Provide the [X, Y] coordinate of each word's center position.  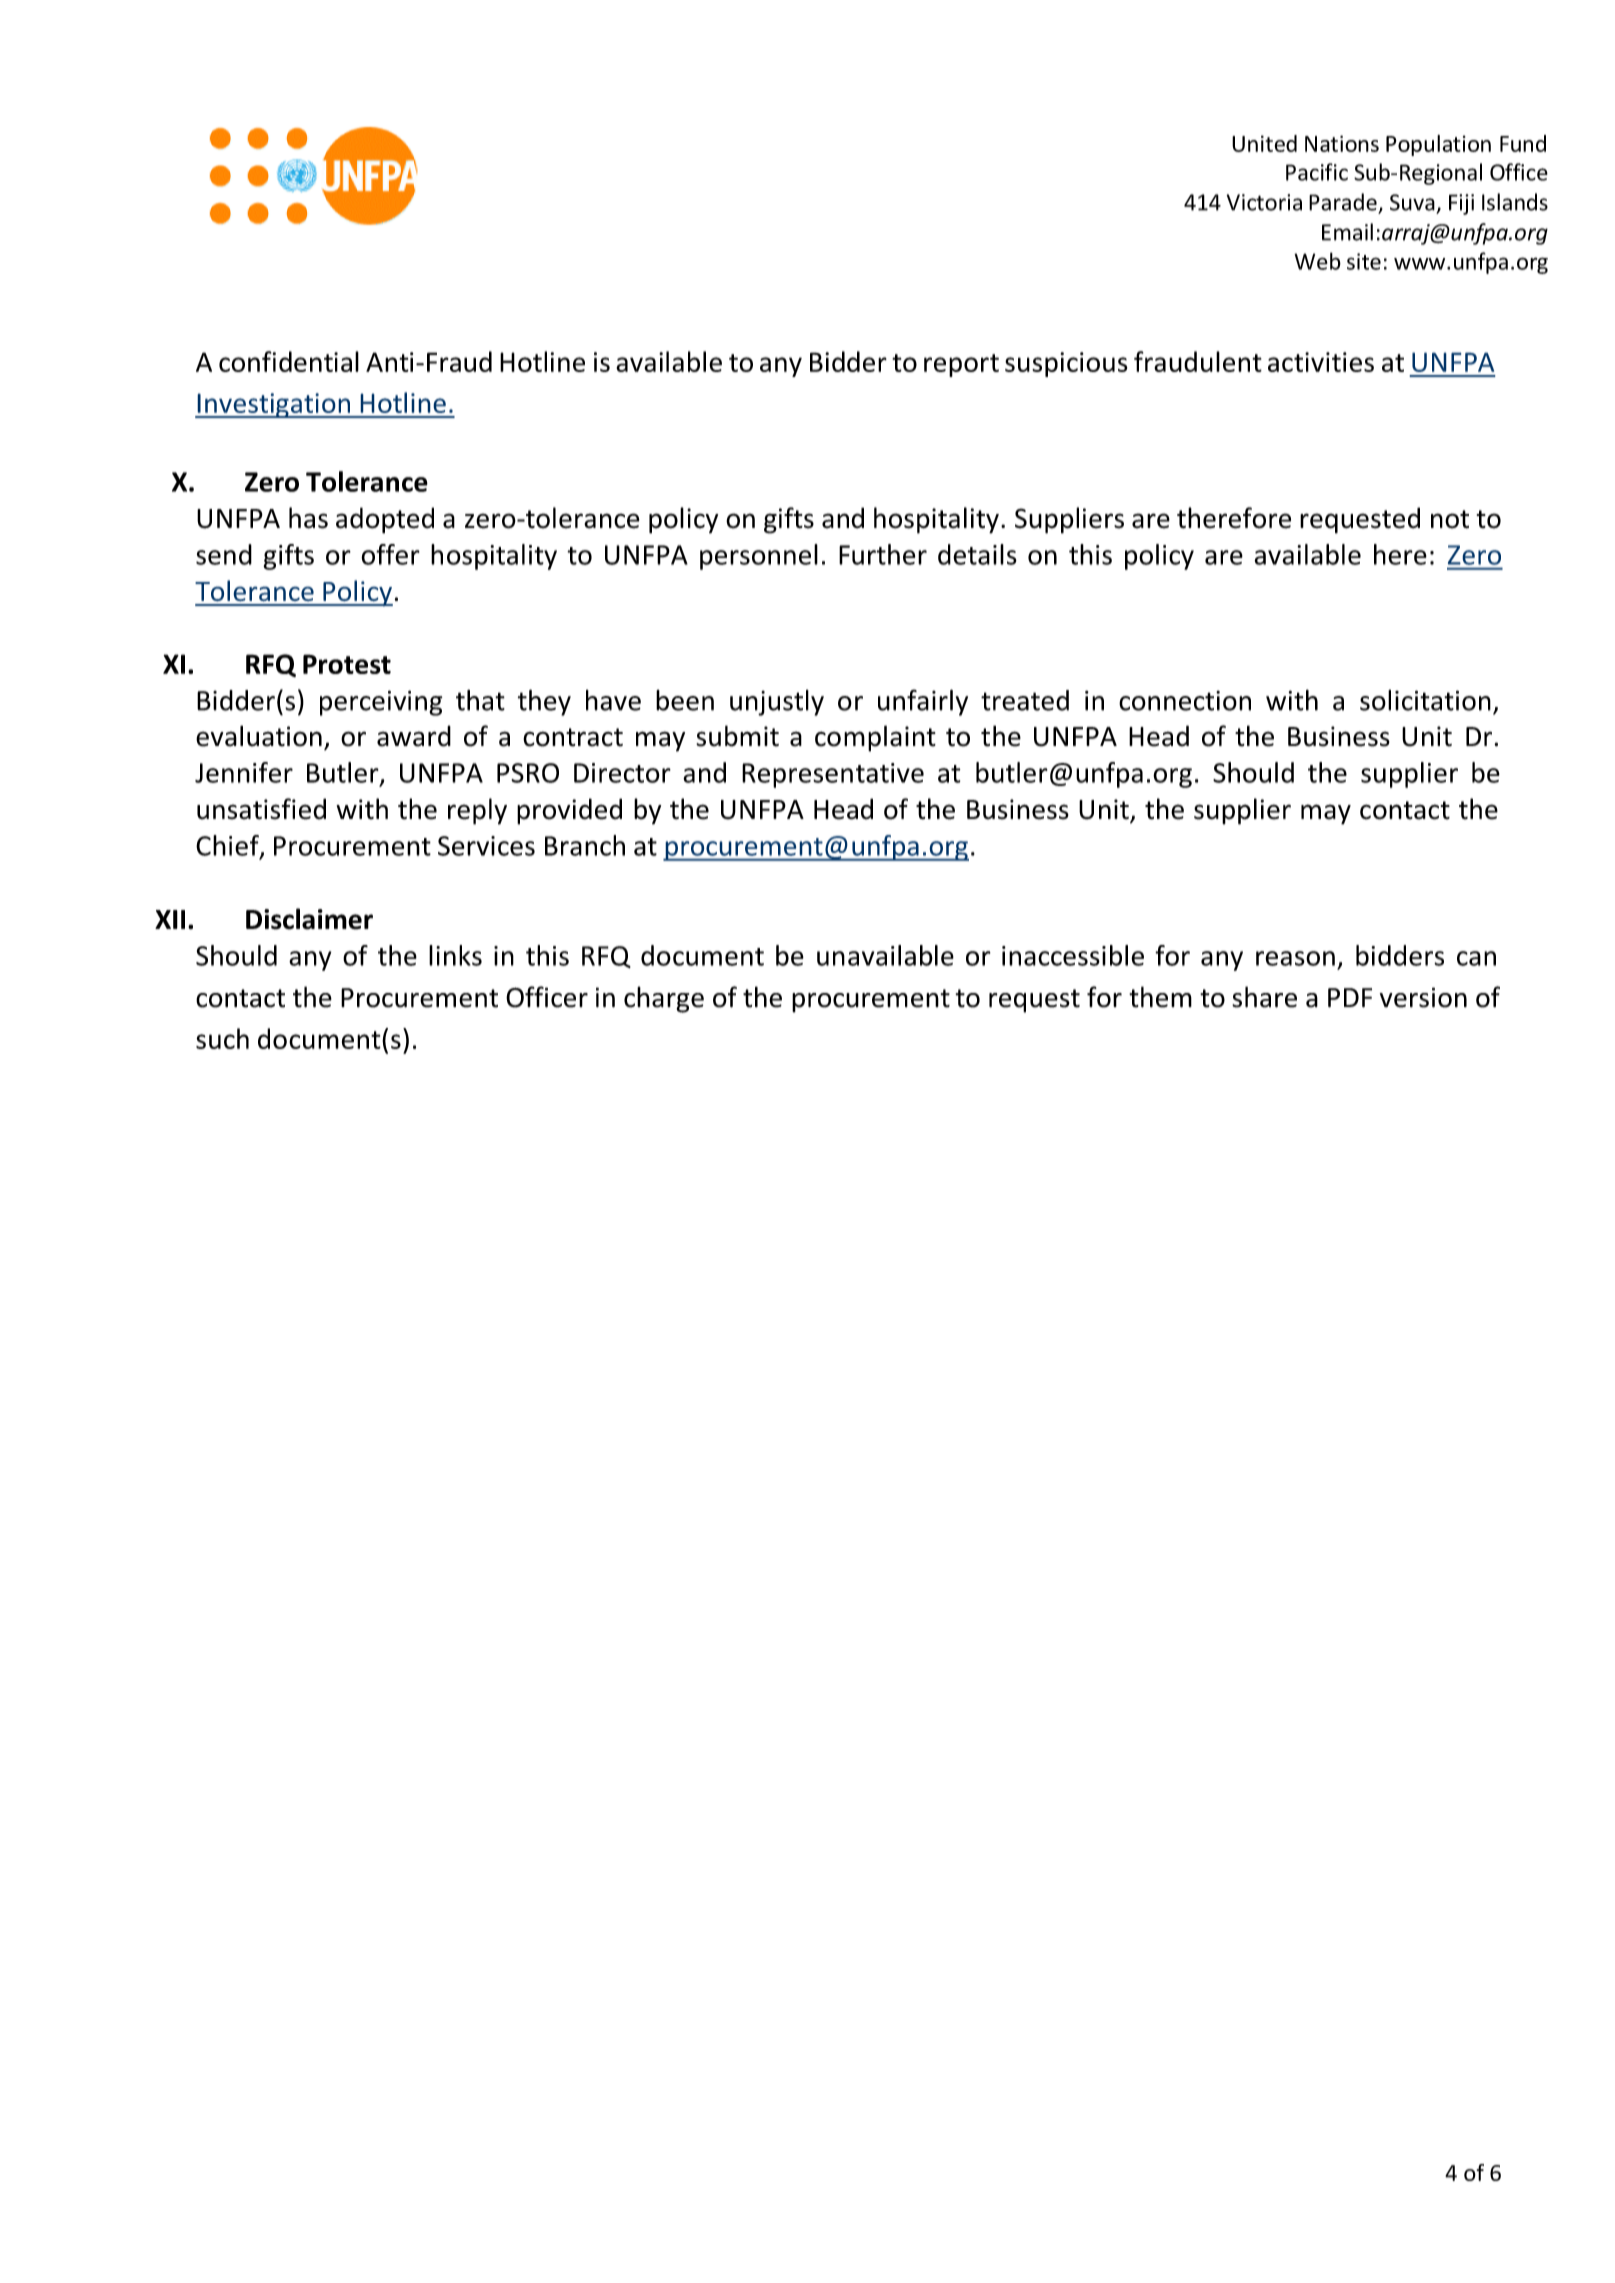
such [222, 1038]
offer [390, 554]
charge [664, 999]
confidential [289, 361]
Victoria [1264, 202]
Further [883, 554]
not [1450, 519]
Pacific [1317, 172]
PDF [1350, 998]
